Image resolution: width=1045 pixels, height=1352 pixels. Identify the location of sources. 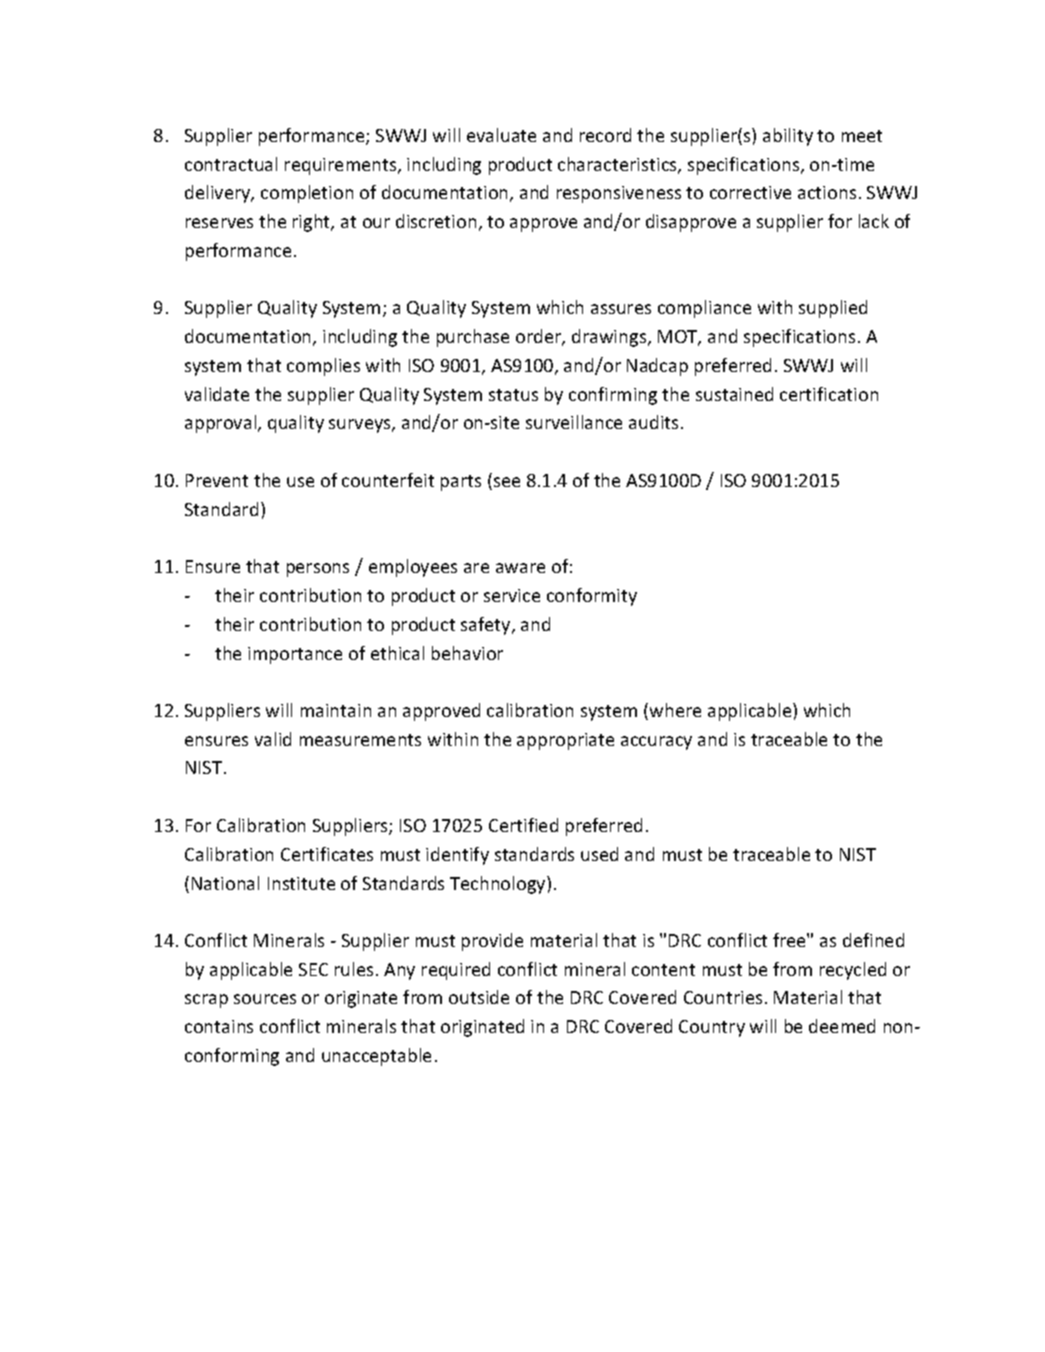
(265, 999).
